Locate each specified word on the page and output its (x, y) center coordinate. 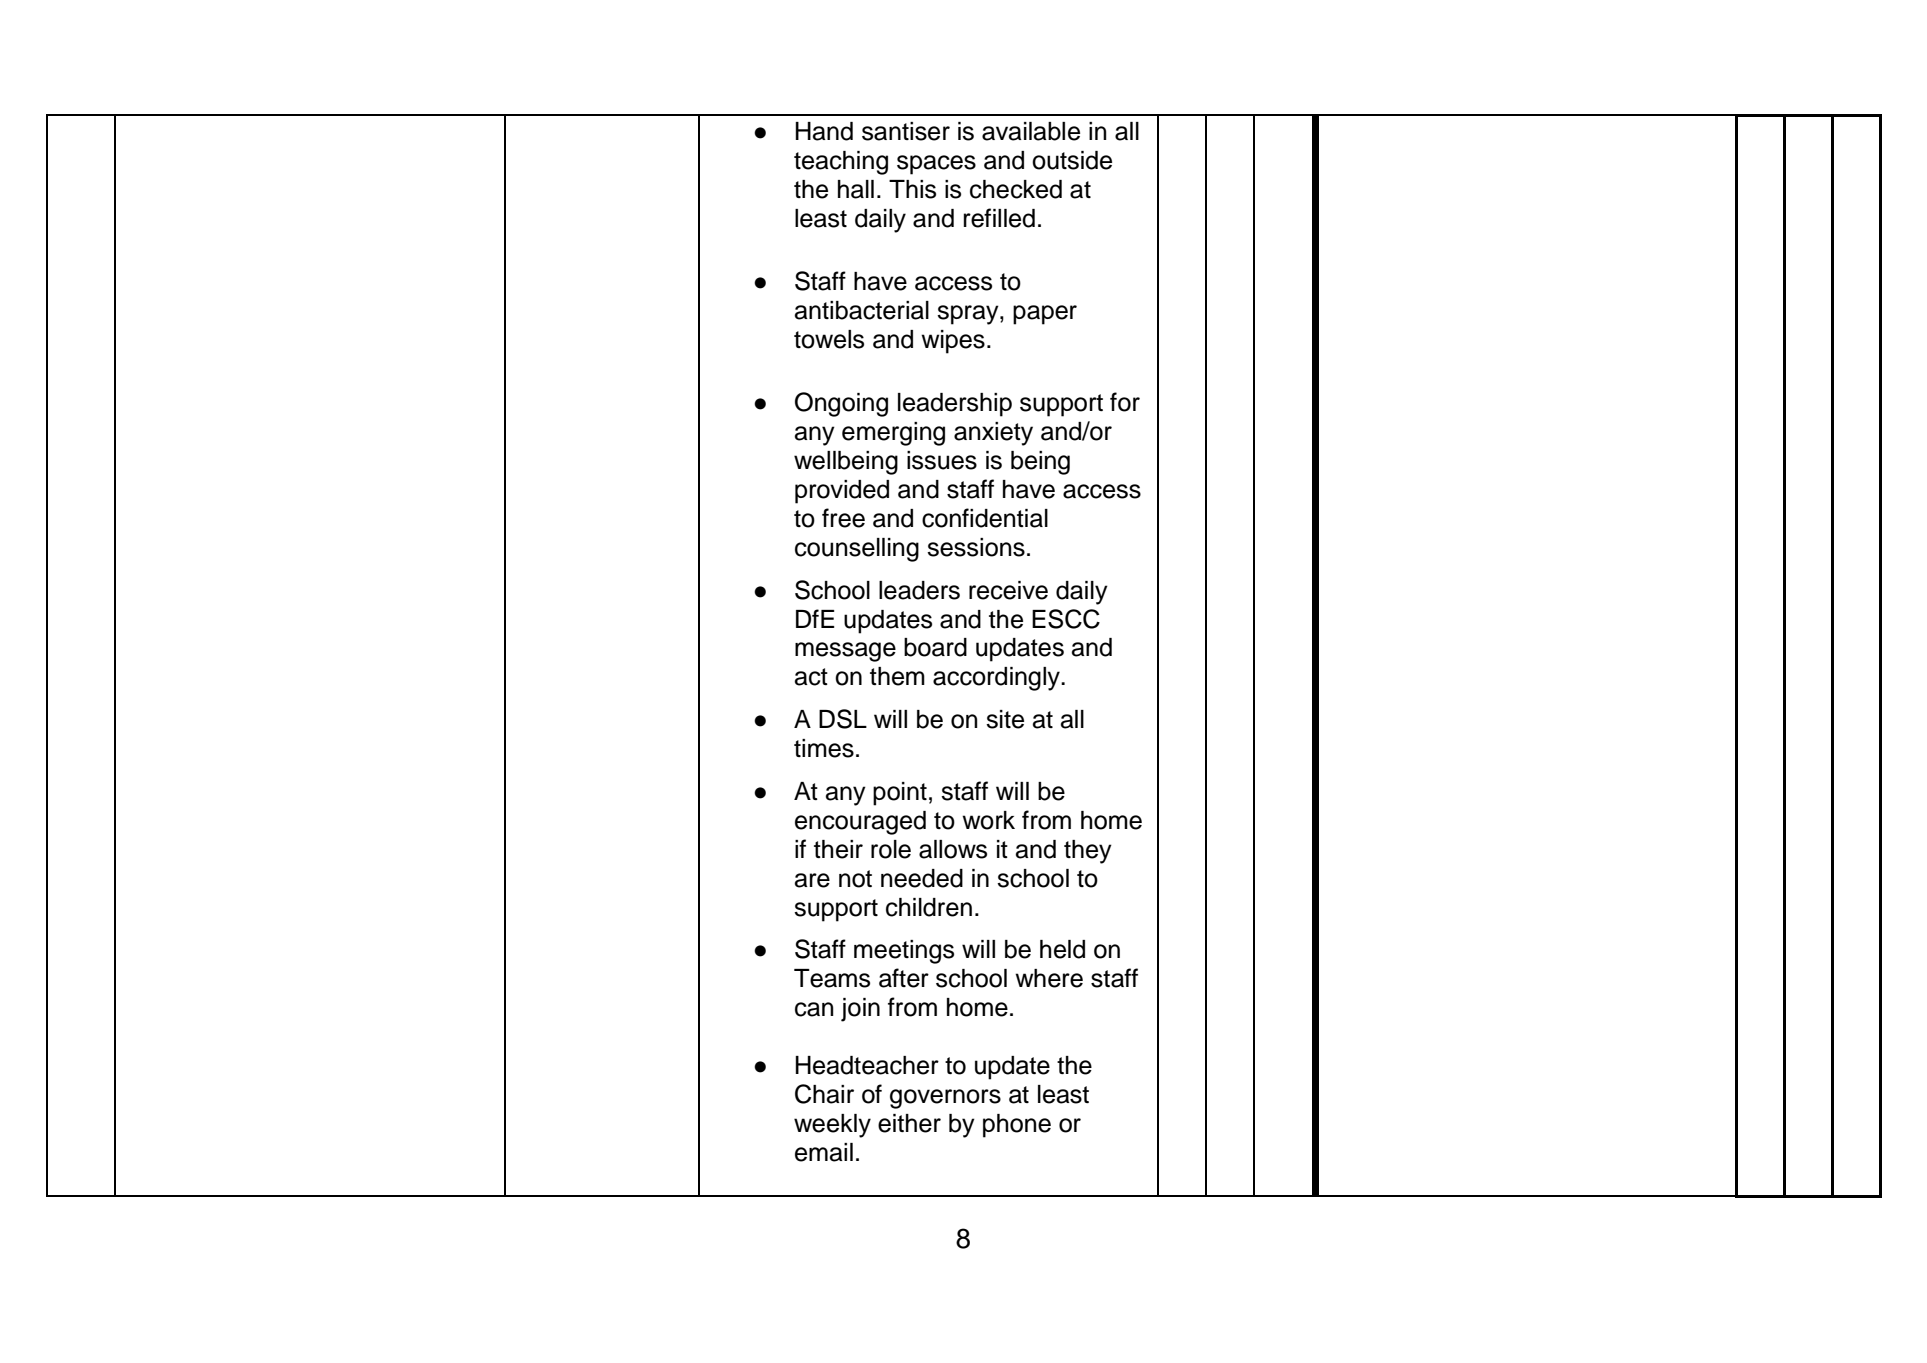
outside (1072, 160)
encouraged (860, 823)
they (1088, 852)
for (1125, 402)
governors (945, 1099)
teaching (841, 163)
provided (842, 492)
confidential (985, 518)
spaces (936, 165)
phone (1017, 1126)
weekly (832, 1126)
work (988, 820)
